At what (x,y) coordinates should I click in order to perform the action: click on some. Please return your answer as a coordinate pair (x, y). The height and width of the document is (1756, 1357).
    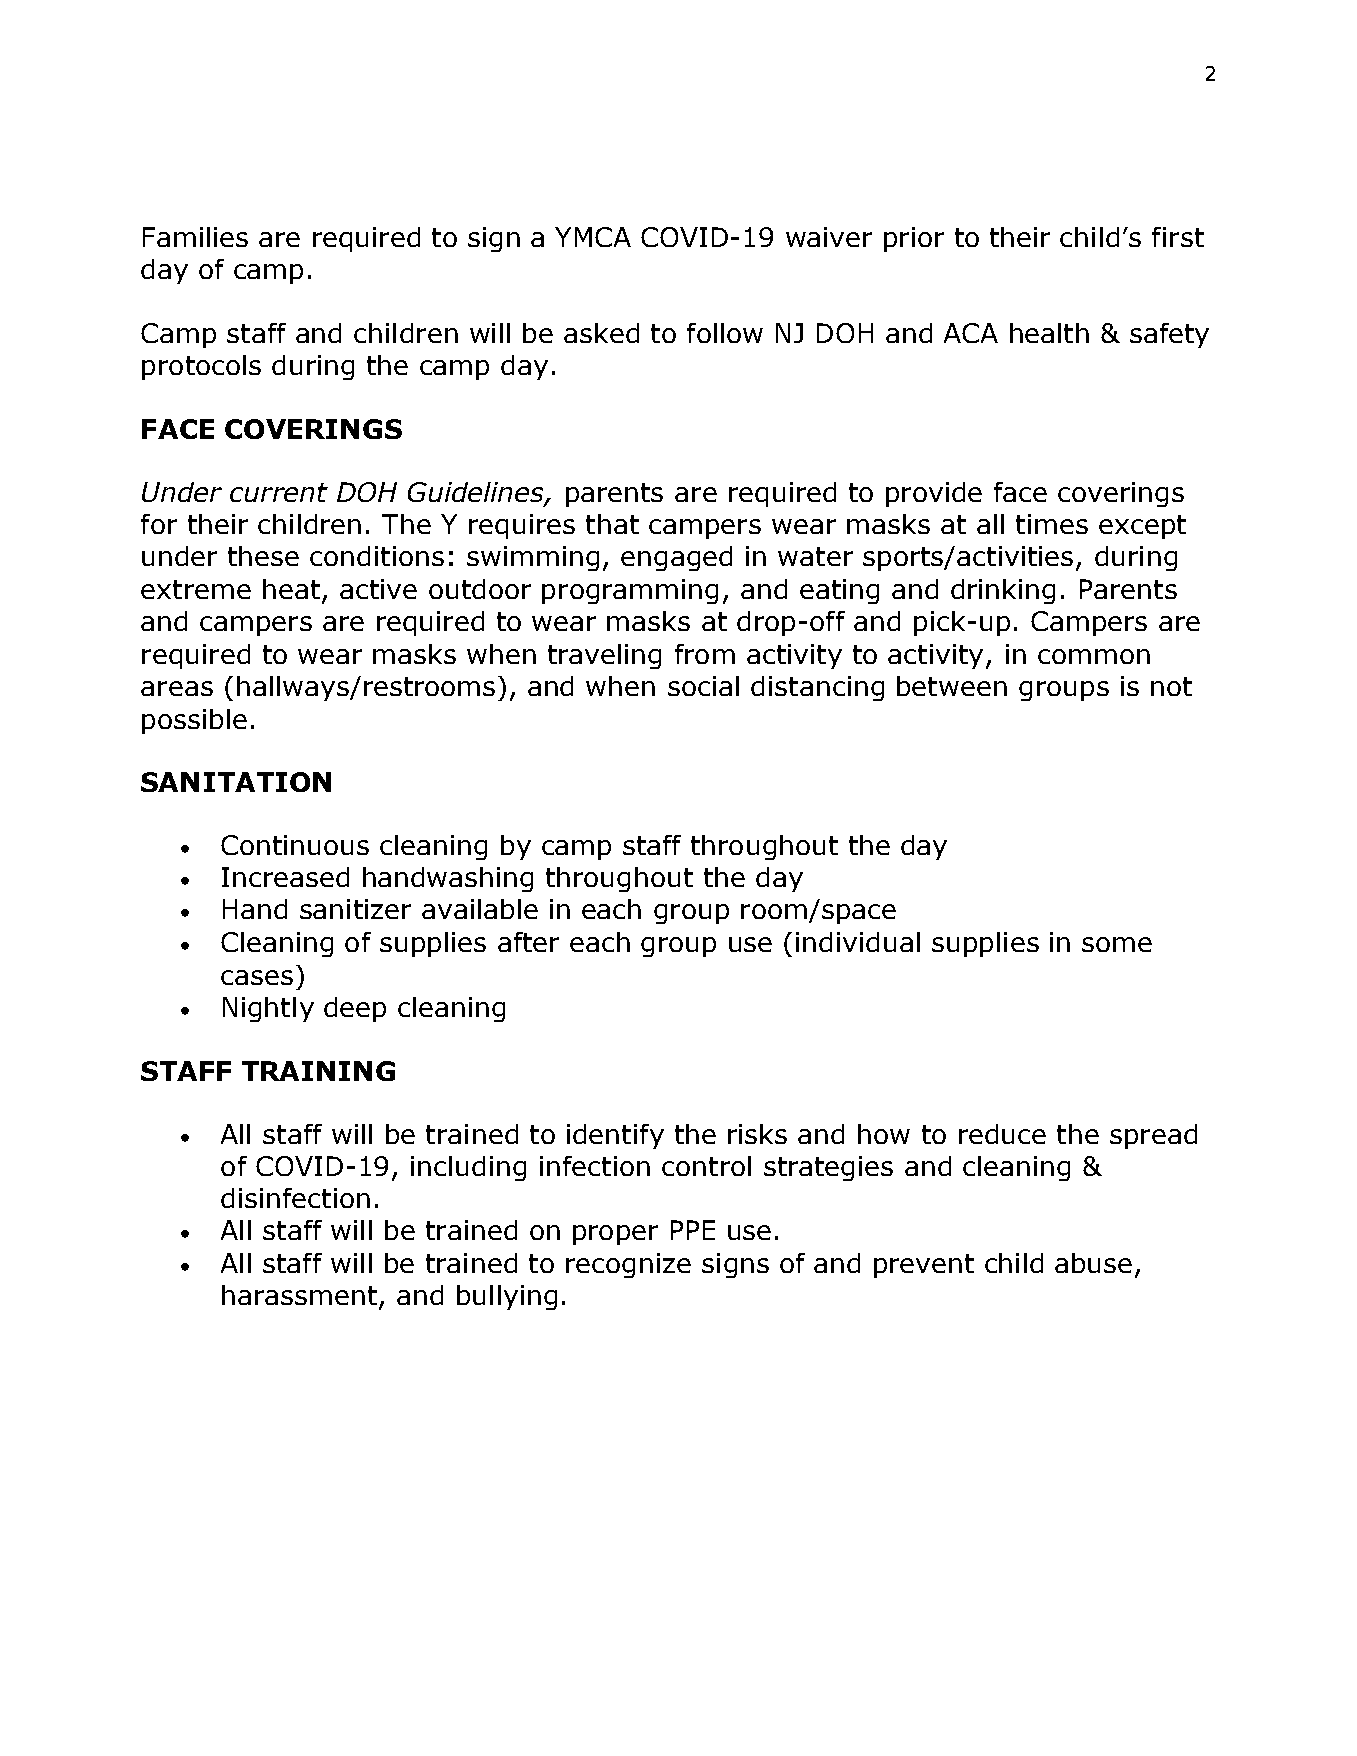
    Looking at the image, I should click on (1117, 944).
